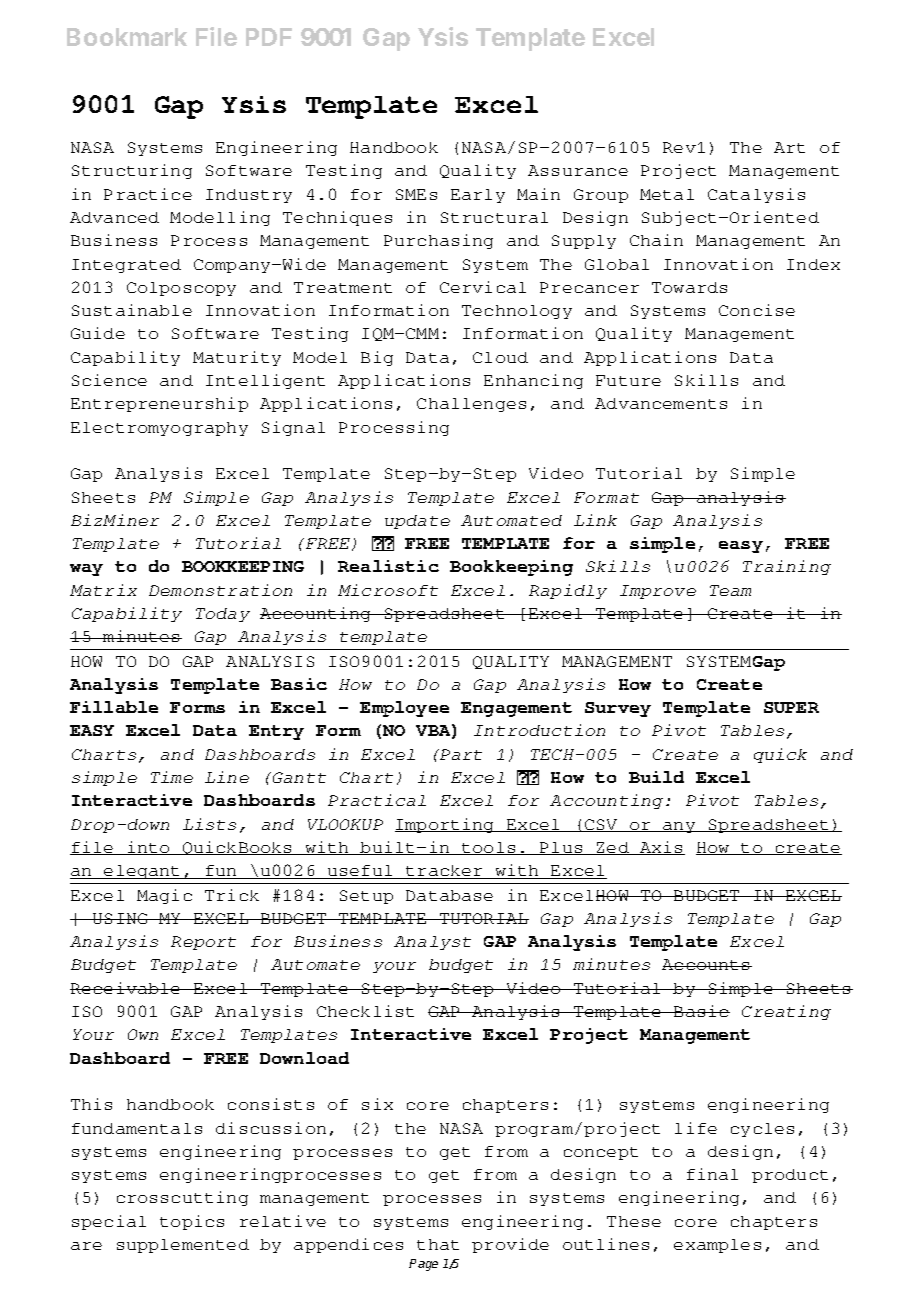  I want to click on PDF, so click(269, 37).
